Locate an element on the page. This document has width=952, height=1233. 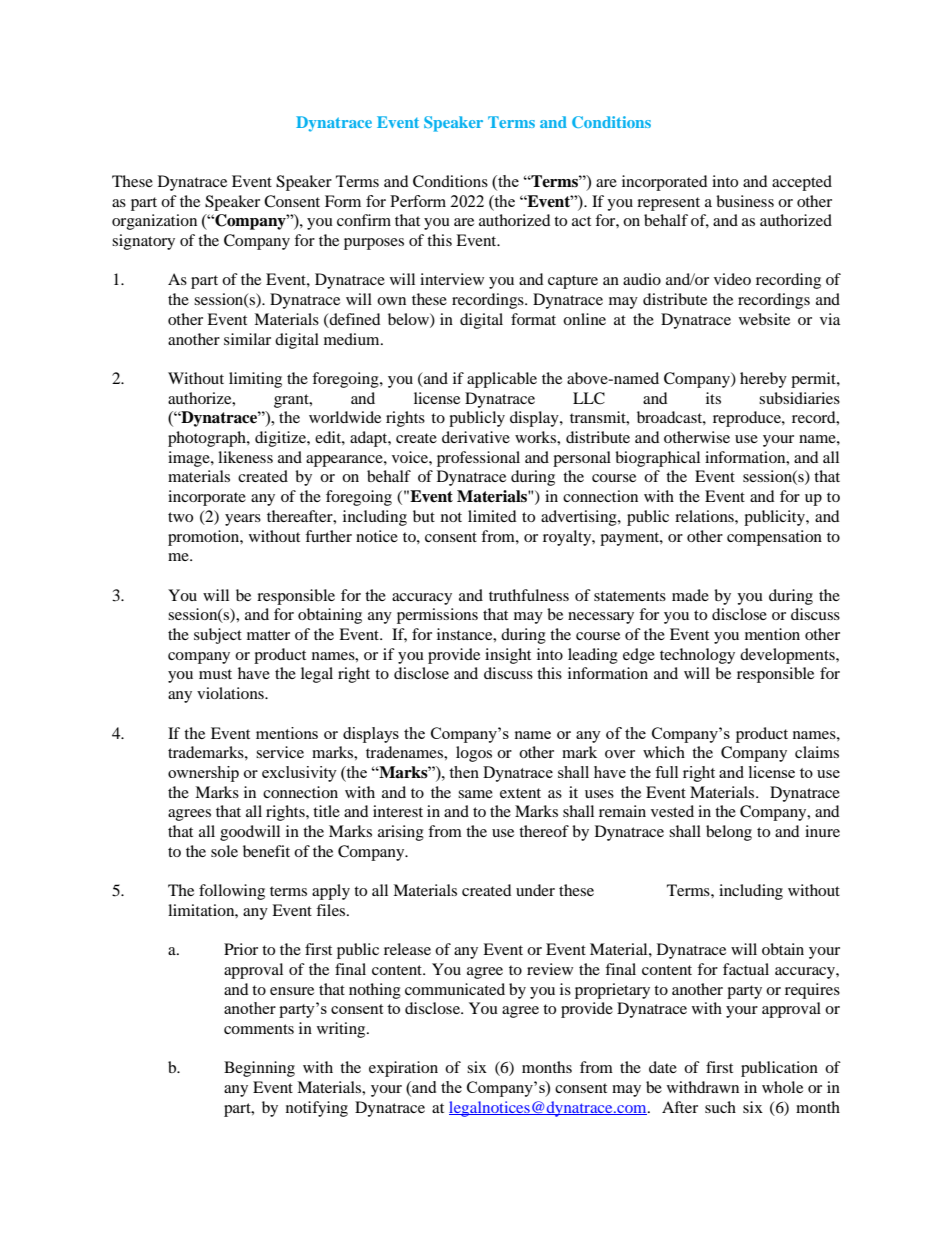
whole is located at coordinates (782, 1087).
